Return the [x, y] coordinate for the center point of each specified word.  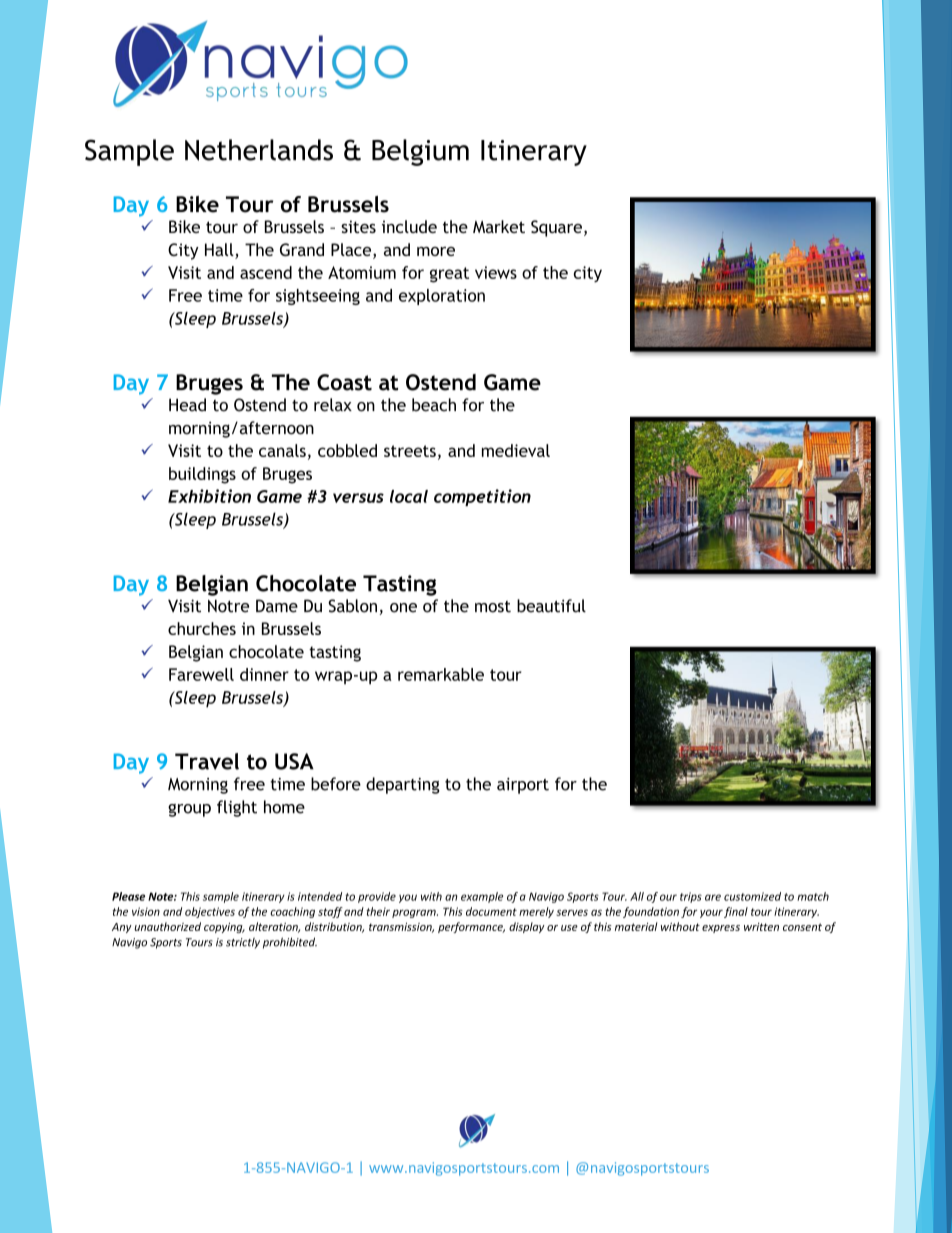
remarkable [441, 674]
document [491, 911]
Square [556, 228]
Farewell [201, 674]
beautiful [551, 606]
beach [434, 405]
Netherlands [259, 150]
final [736, 912]
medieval [516, 450]
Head [187, 405]
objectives [210, 912]
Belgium [420, 152]
